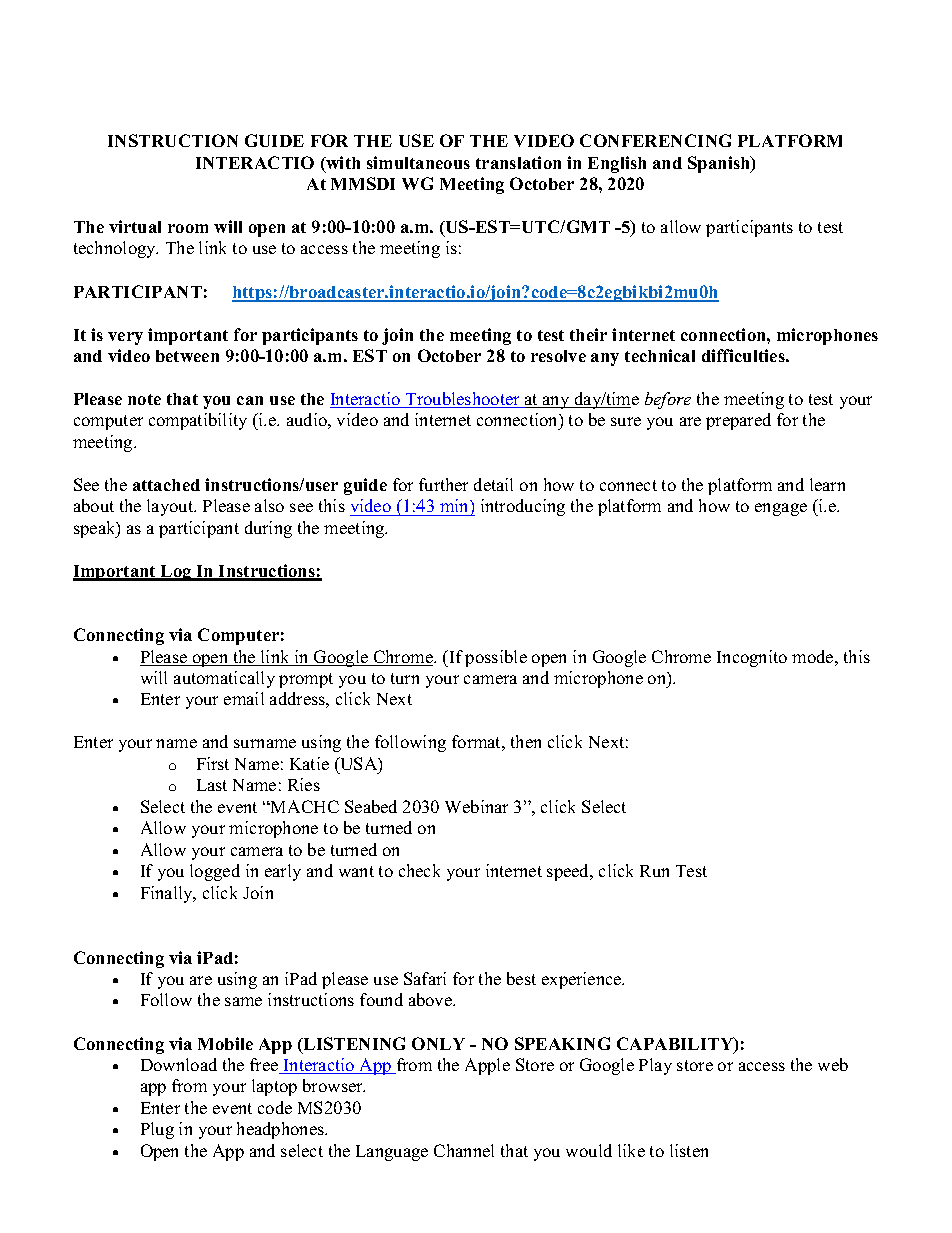  What do you see at coordinates (752, 658) in the document?
I see `Incognito` at bounding box center [752, 658].
